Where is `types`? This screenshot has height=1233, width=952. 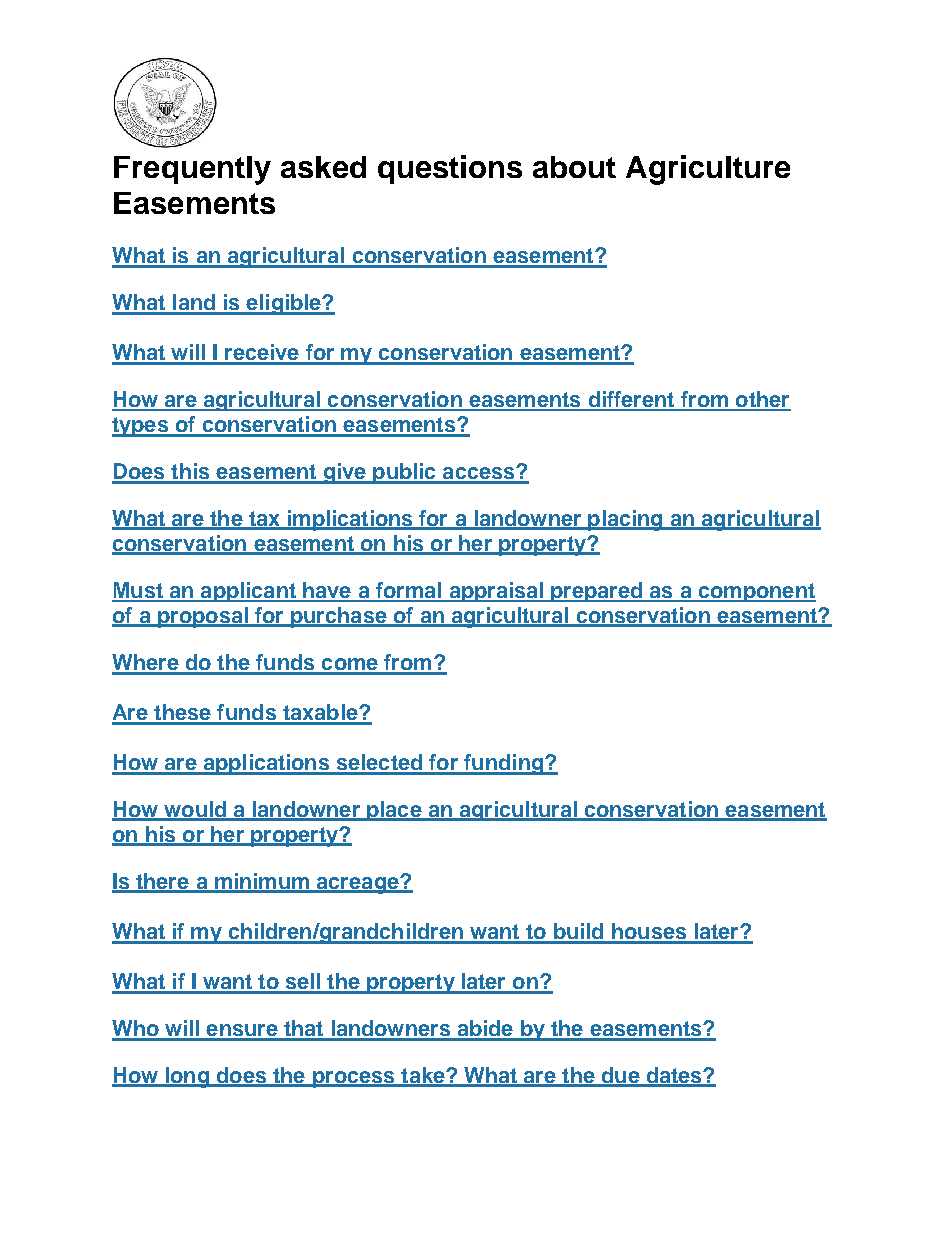 types is located at coordinates (141, 427).
